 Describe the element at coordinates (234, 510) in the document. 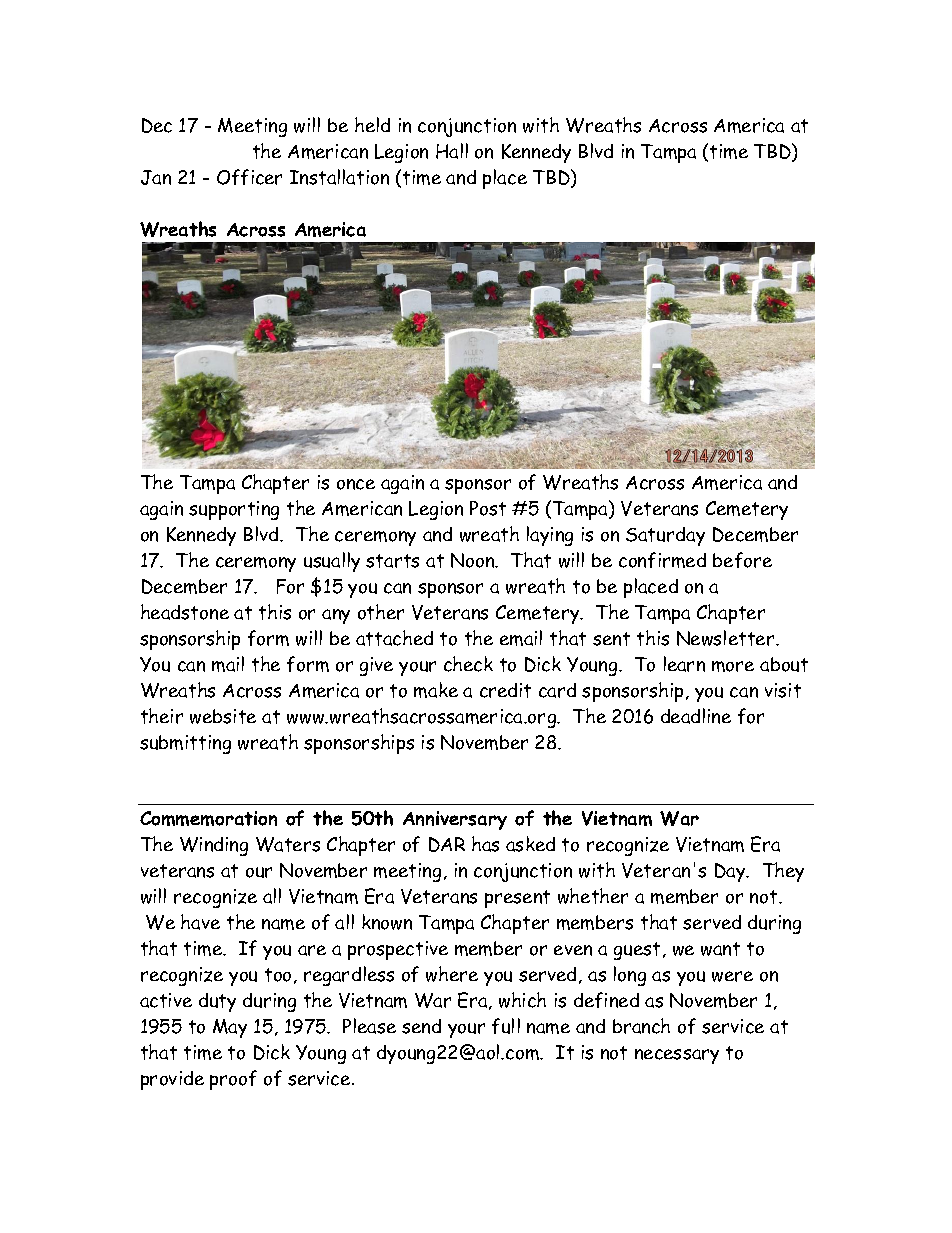

I see `supporting` at that location.
